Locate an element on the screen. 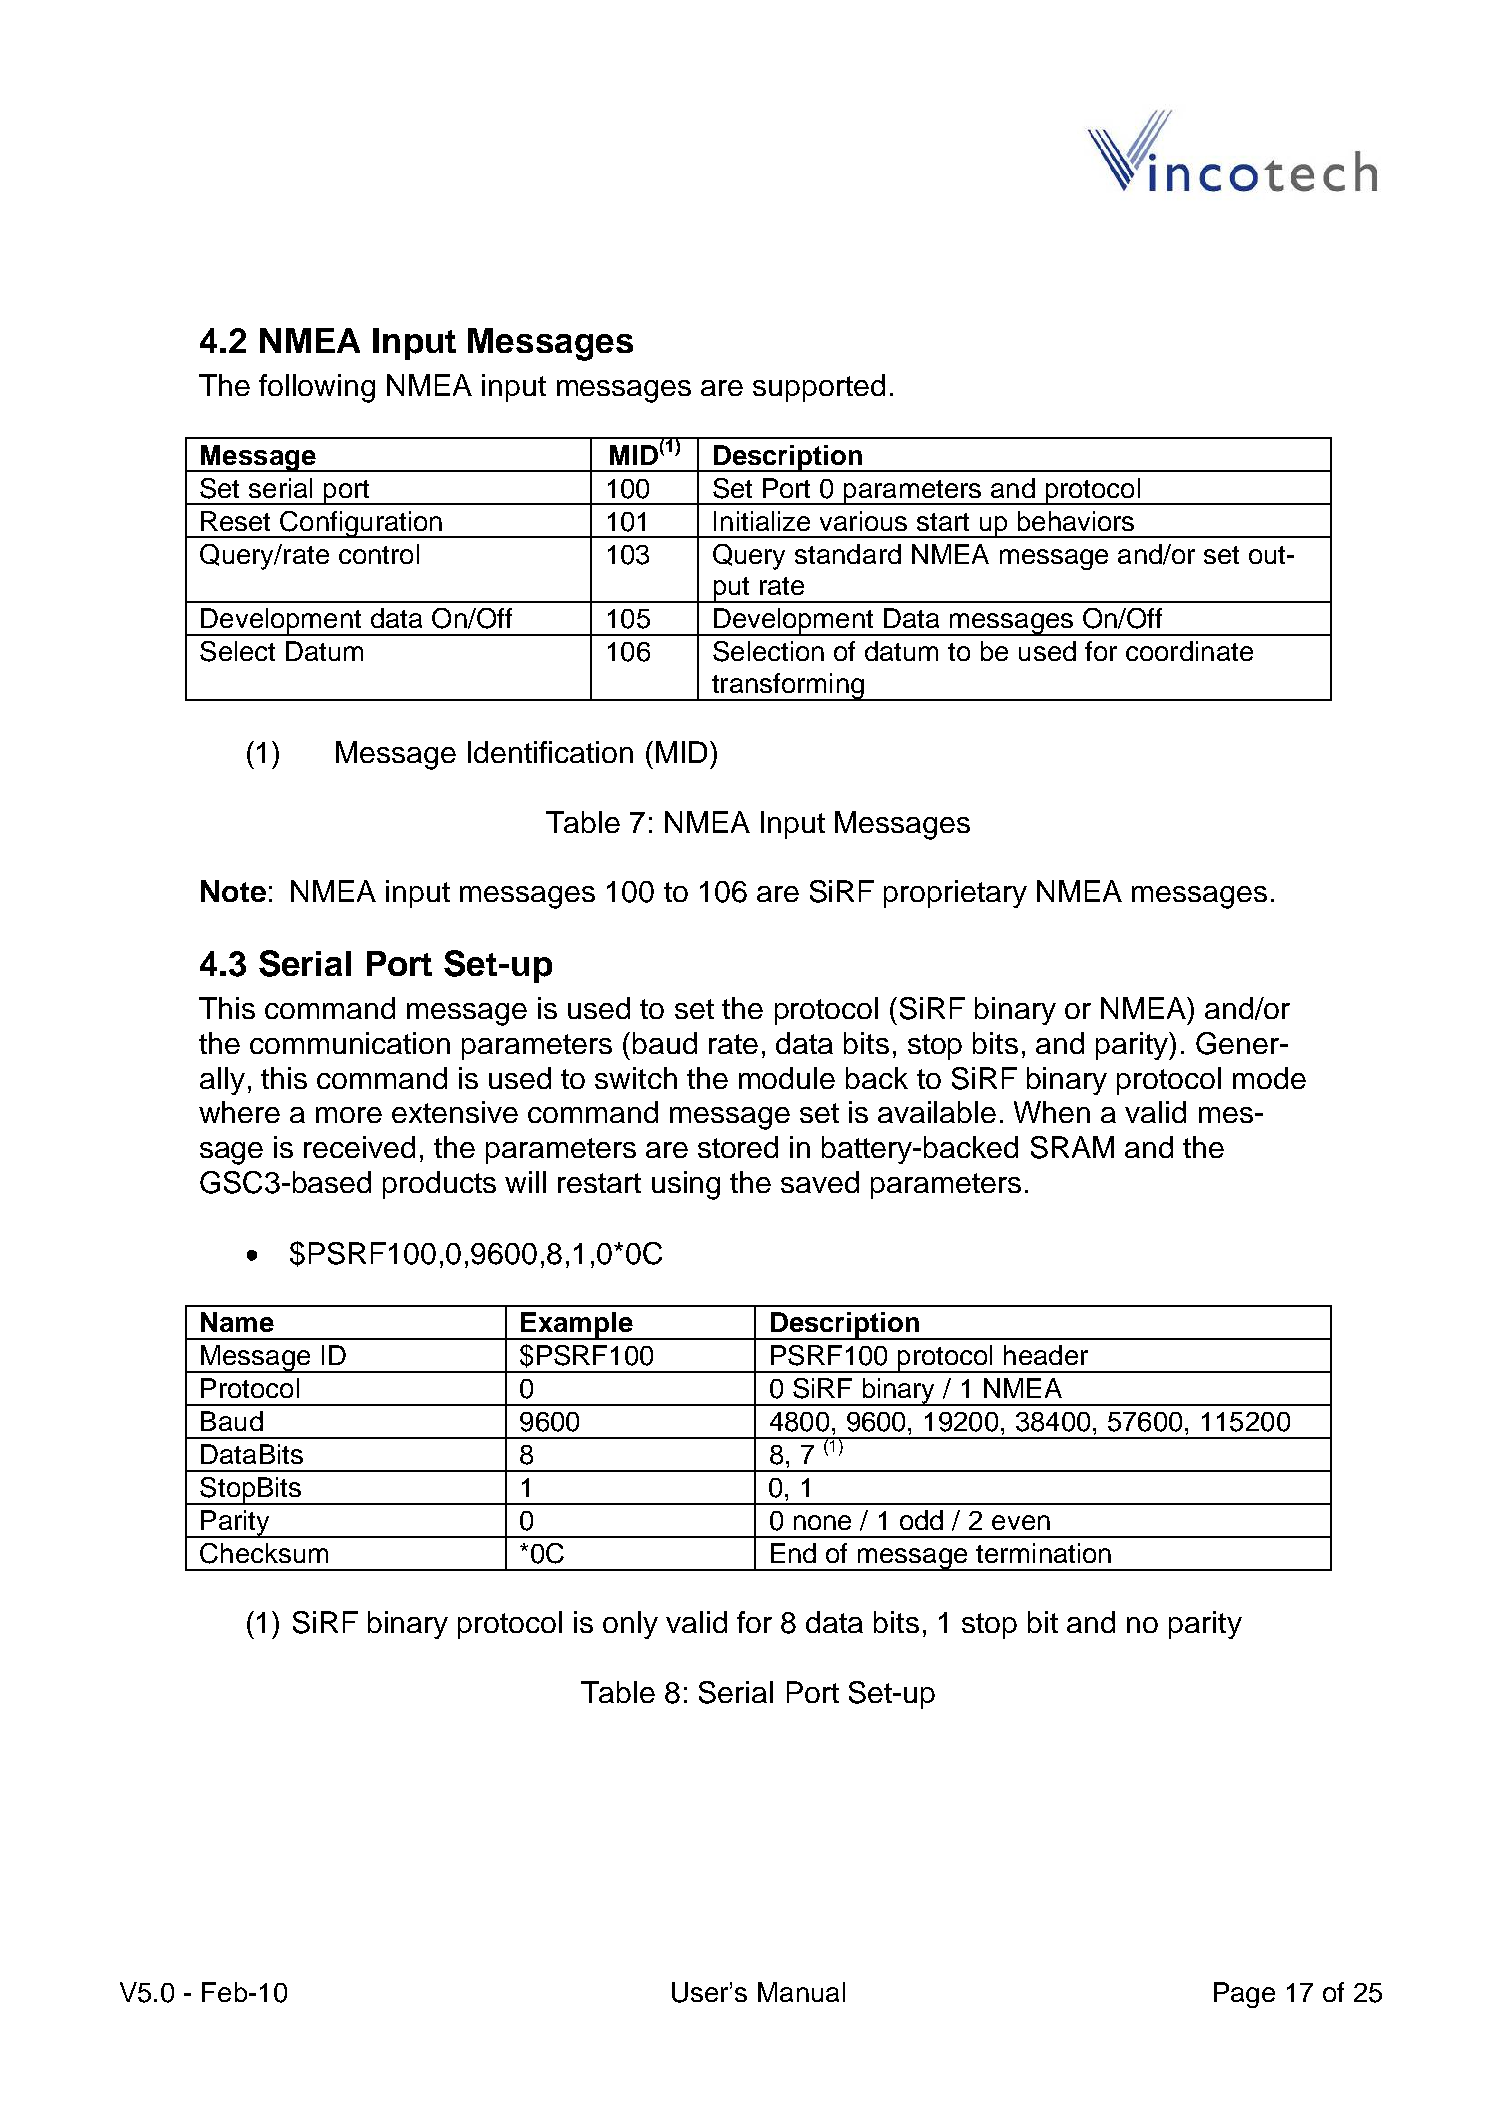 The width and height of the screenshot is (1495, 2115). following is located at coordinates (317, 388).
